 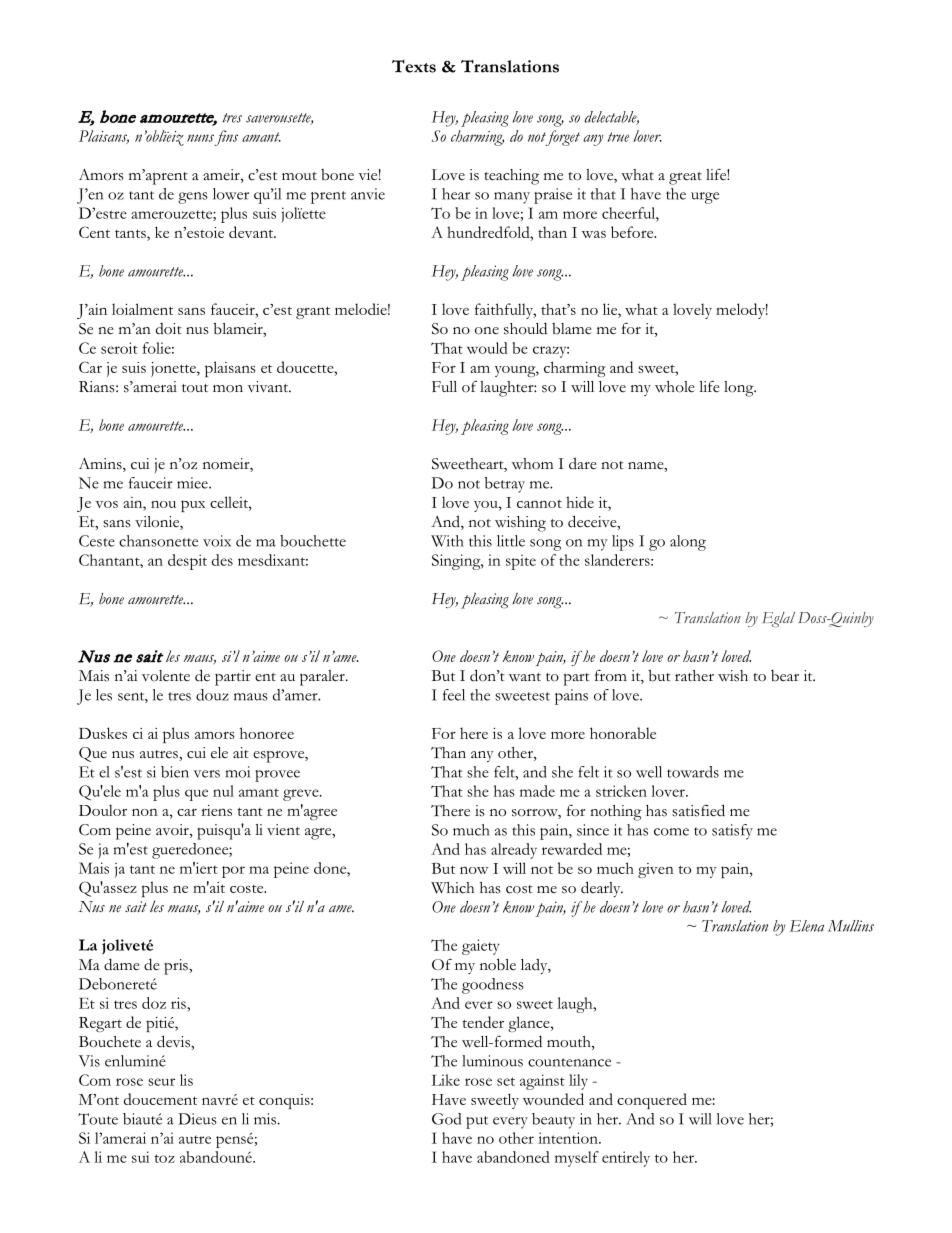 What do you see at coordinates (623, 543) in the screenshot?
I see `lips` at bounding box center [623, 543].
